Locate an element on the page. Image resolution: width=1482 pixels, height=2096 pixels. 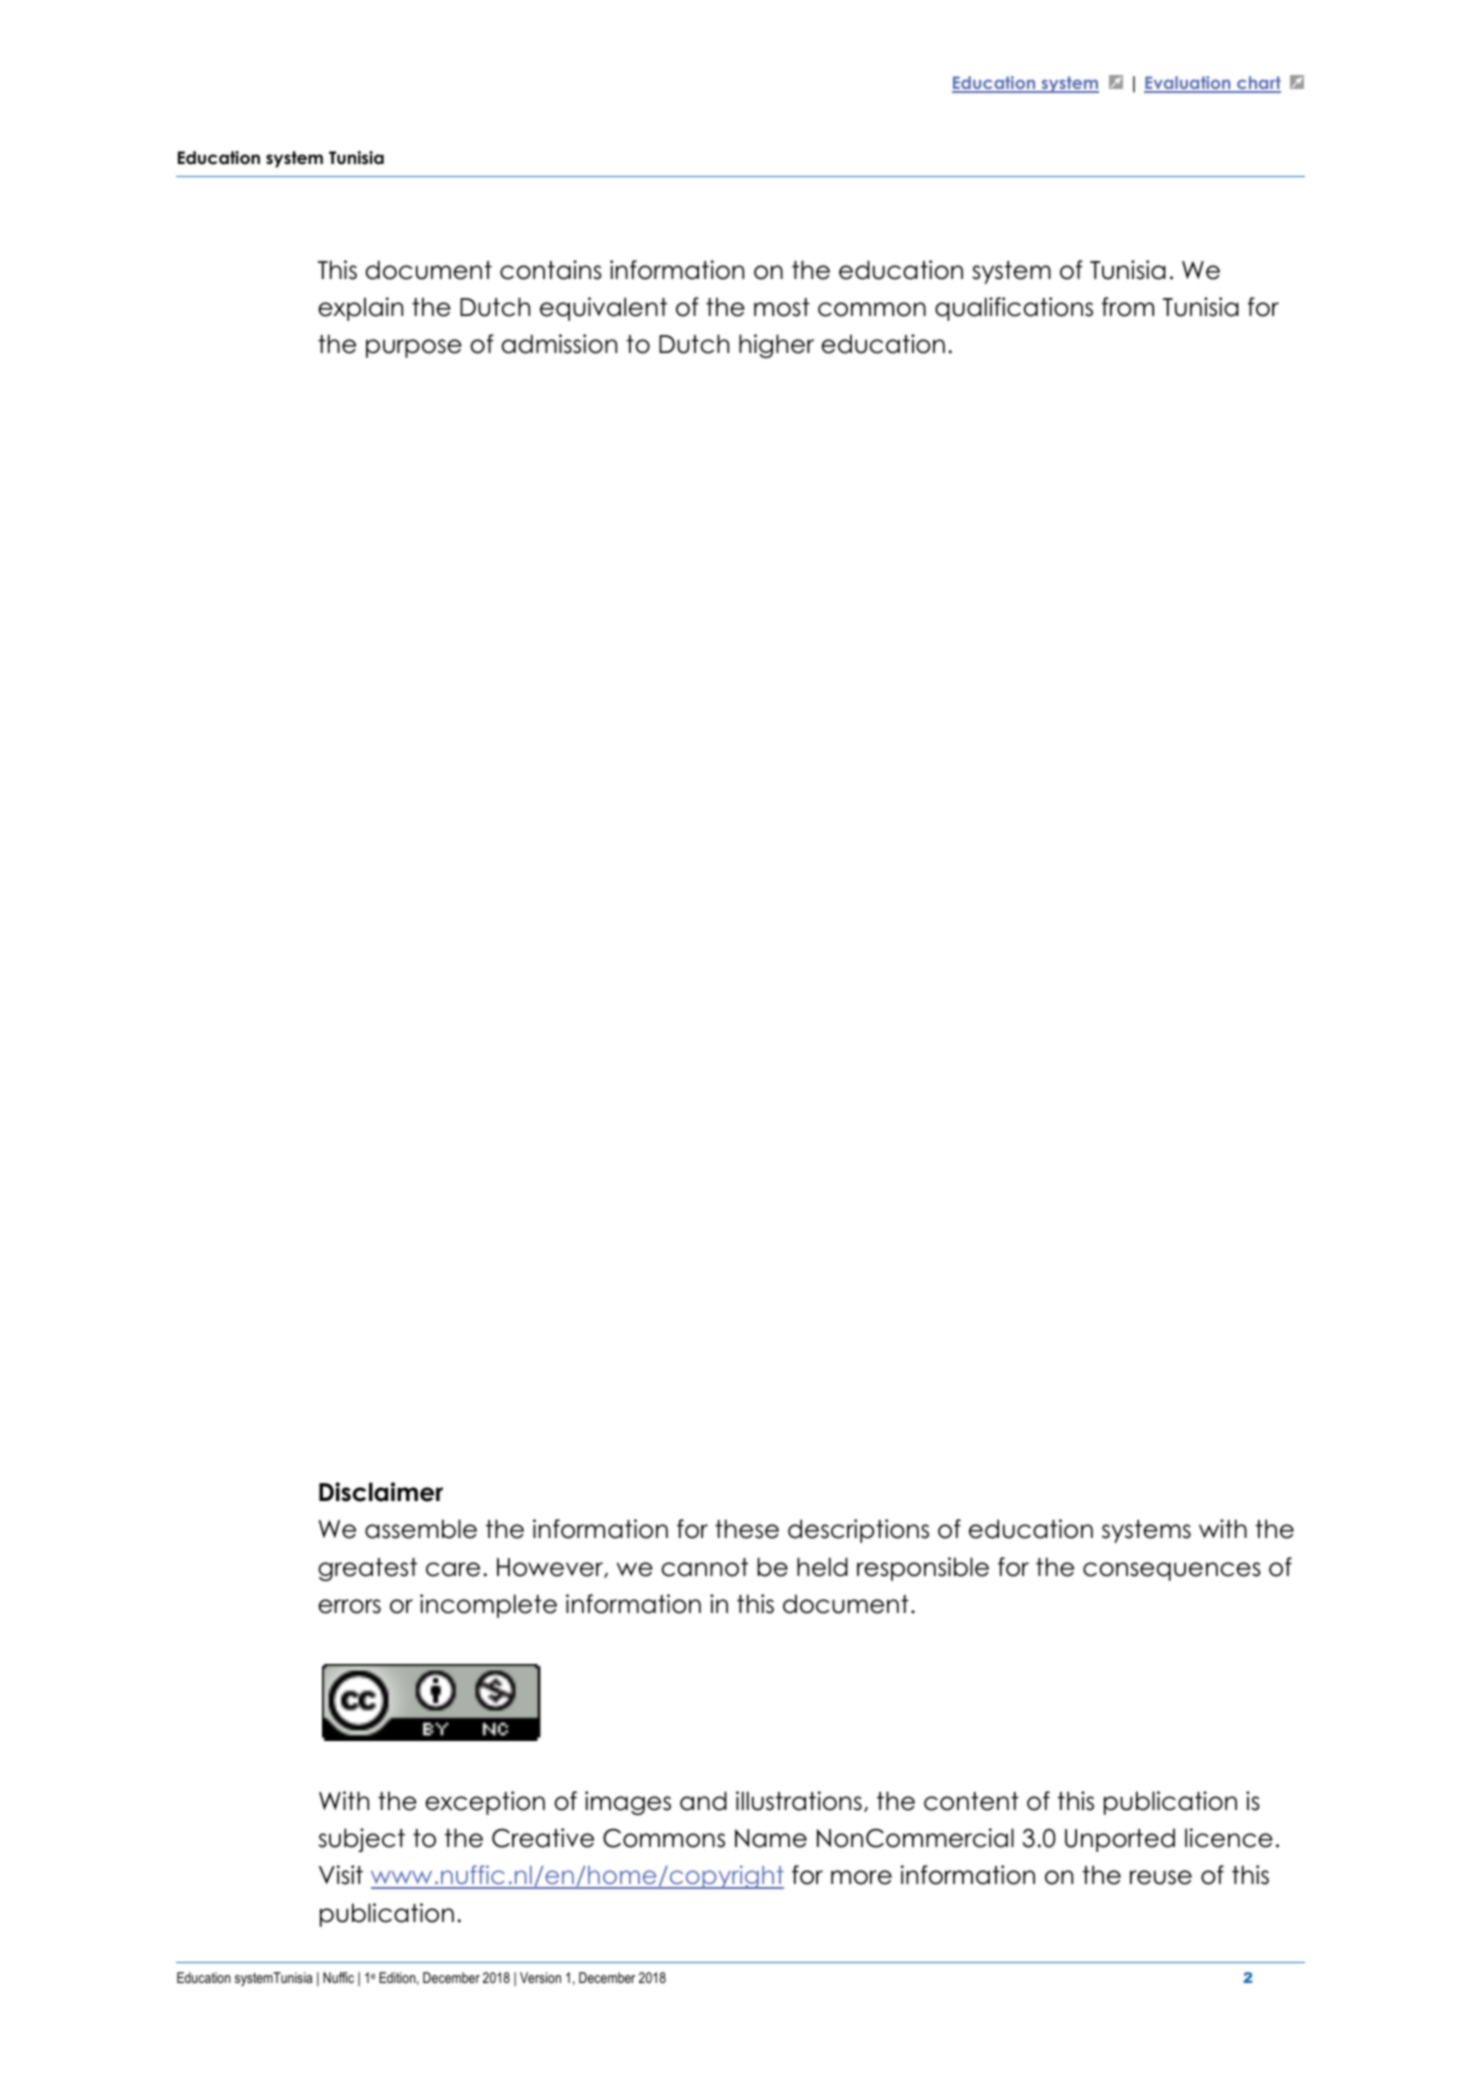
Disclaimer is located at coordinates (381, 1492).
